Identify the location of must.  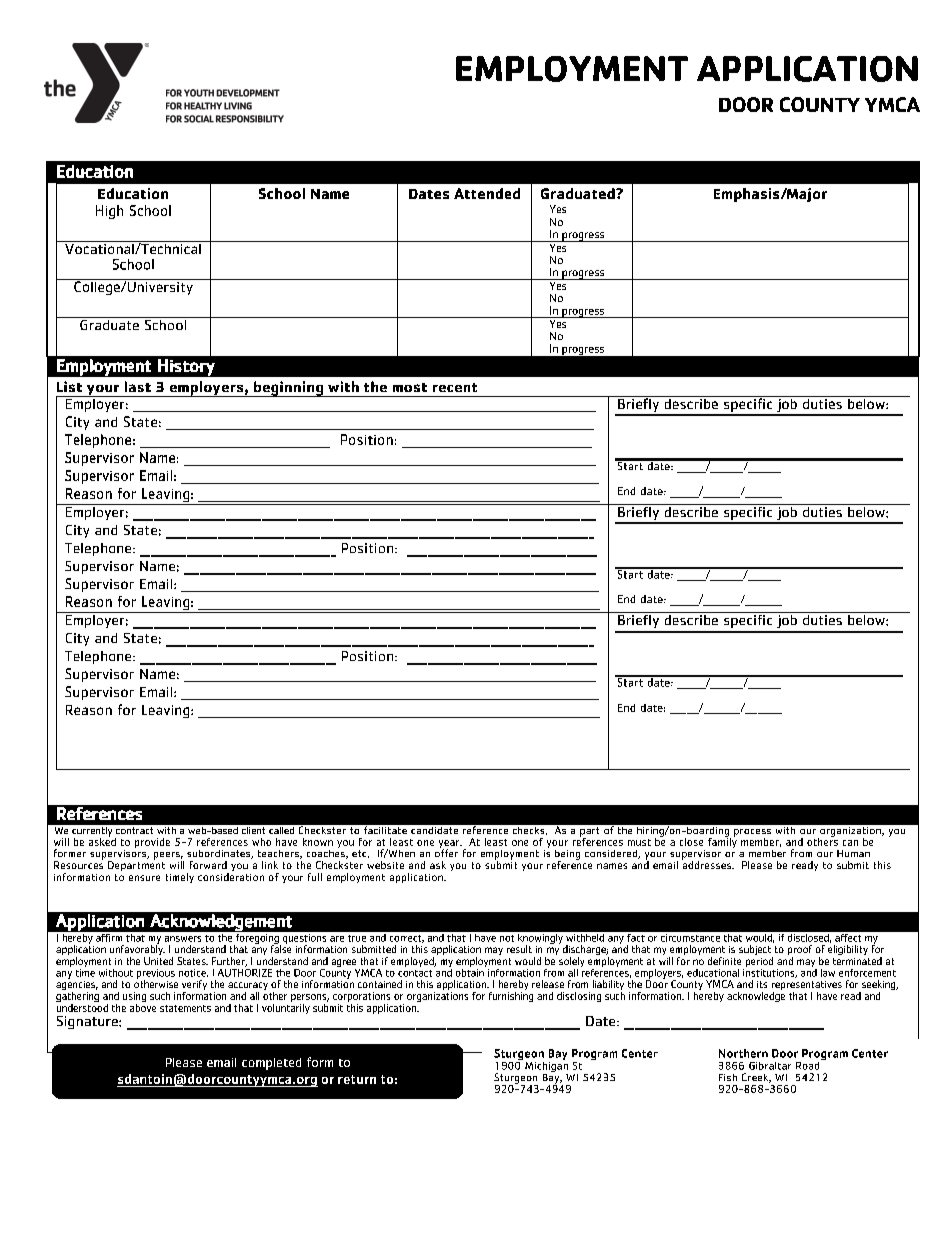
(639, 842).
